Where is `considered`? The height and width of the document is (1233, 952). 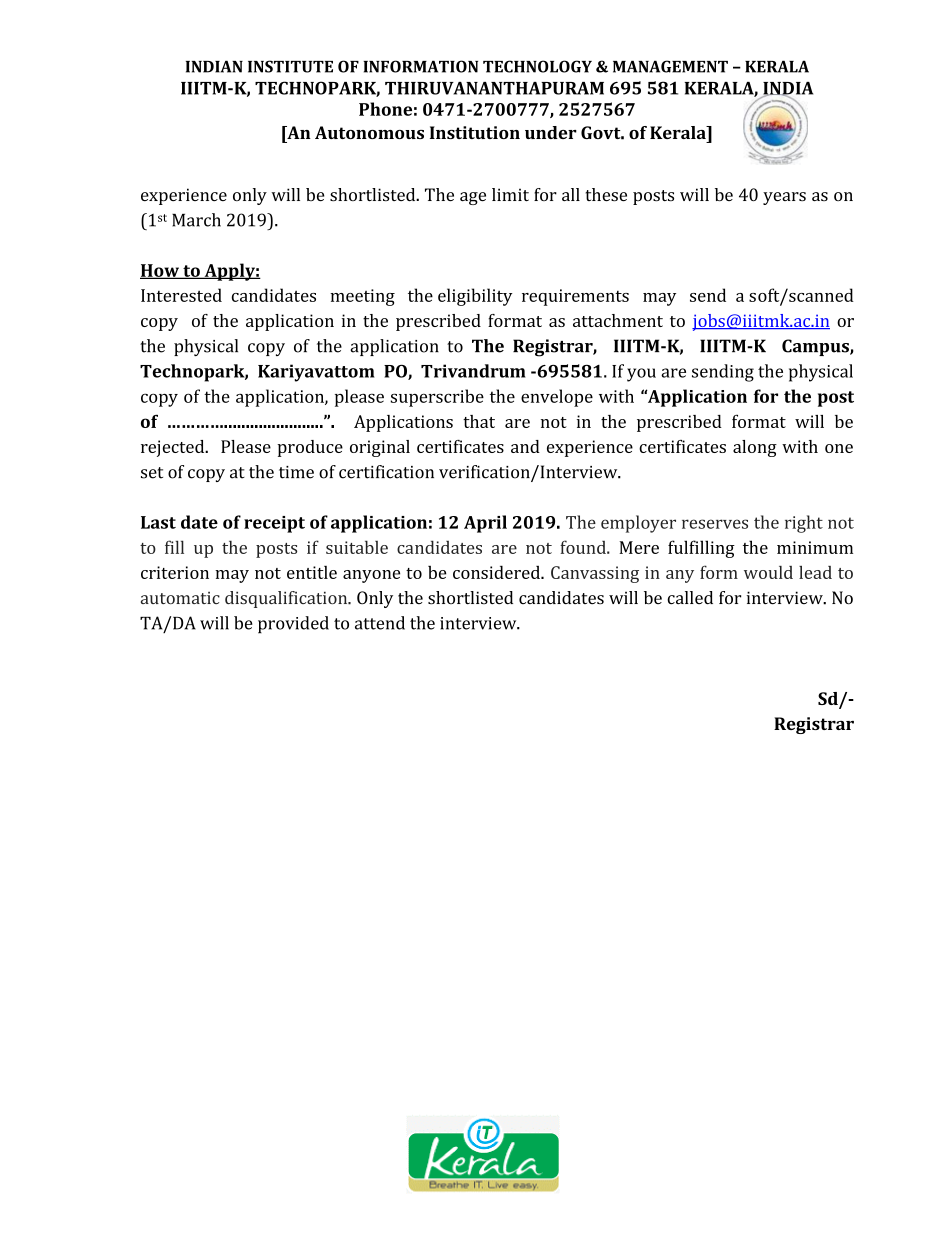
considered is located at coordinates (497, 572).
